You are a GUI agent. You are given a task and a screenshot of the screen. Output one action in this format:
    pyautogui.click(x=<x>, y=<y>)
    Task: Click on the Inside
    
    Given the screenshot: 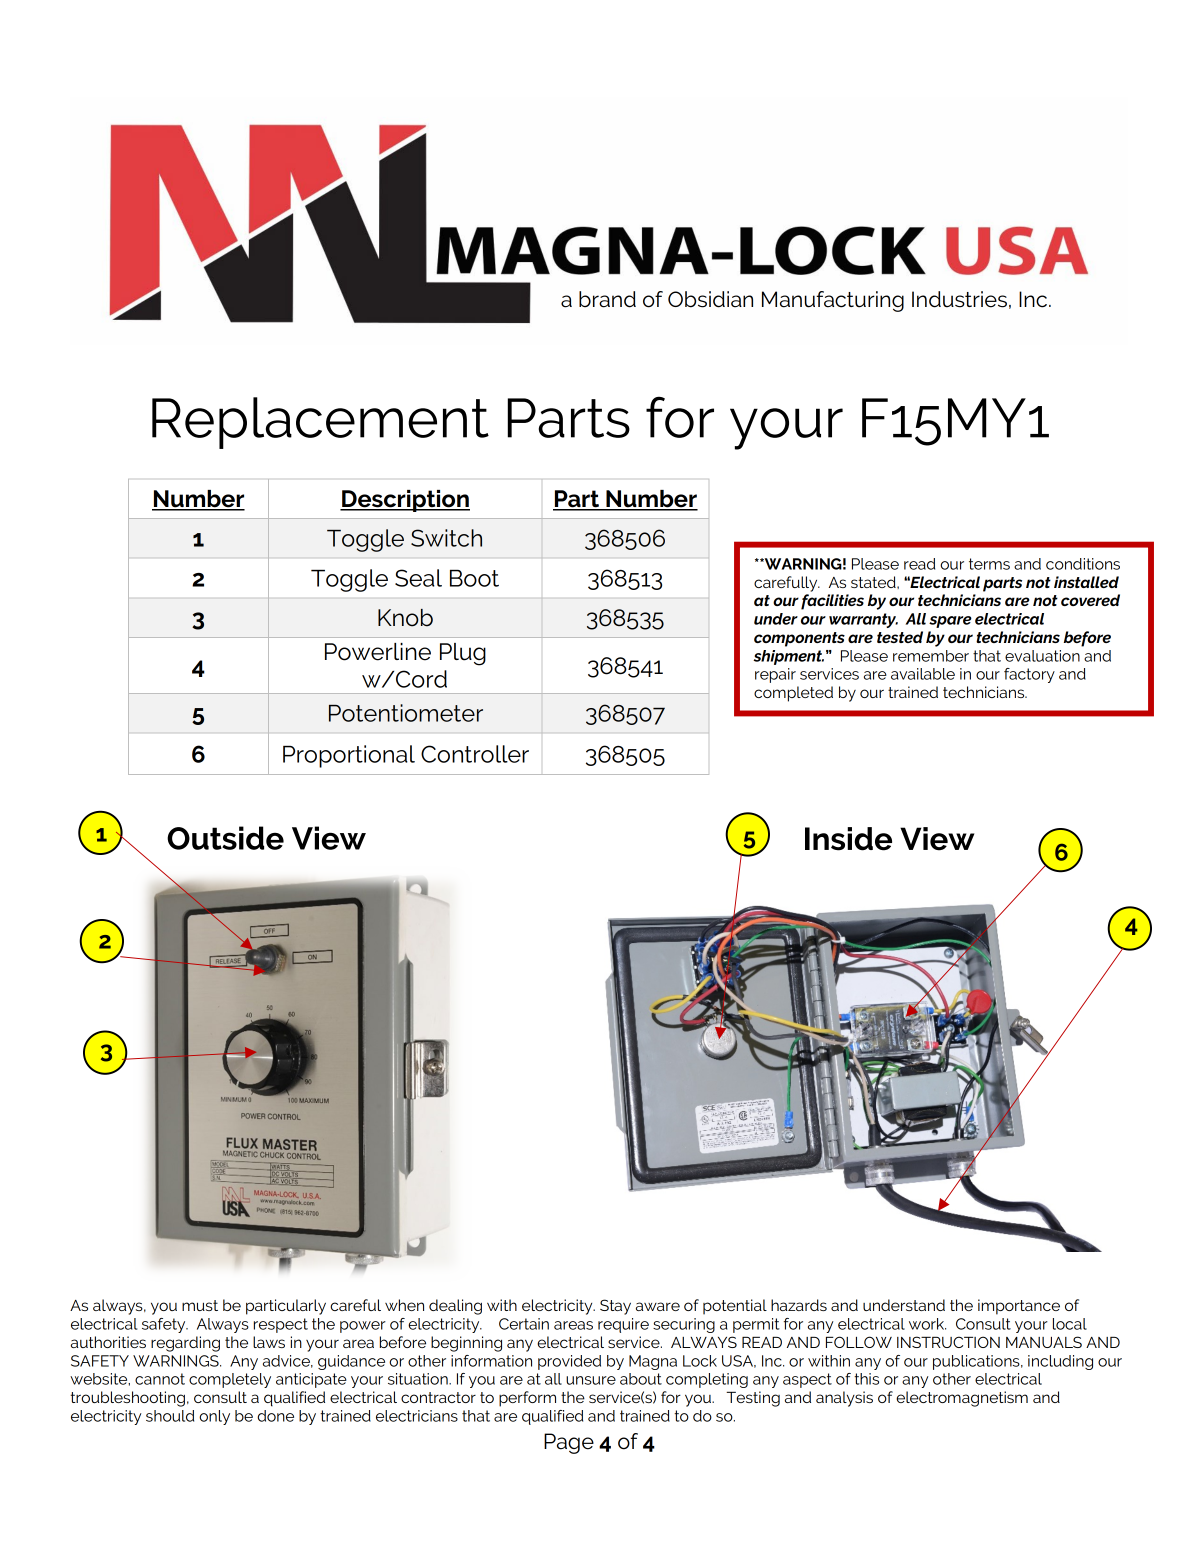 What is the action you would take?
    pyautogui.click(x=848, y=839)
